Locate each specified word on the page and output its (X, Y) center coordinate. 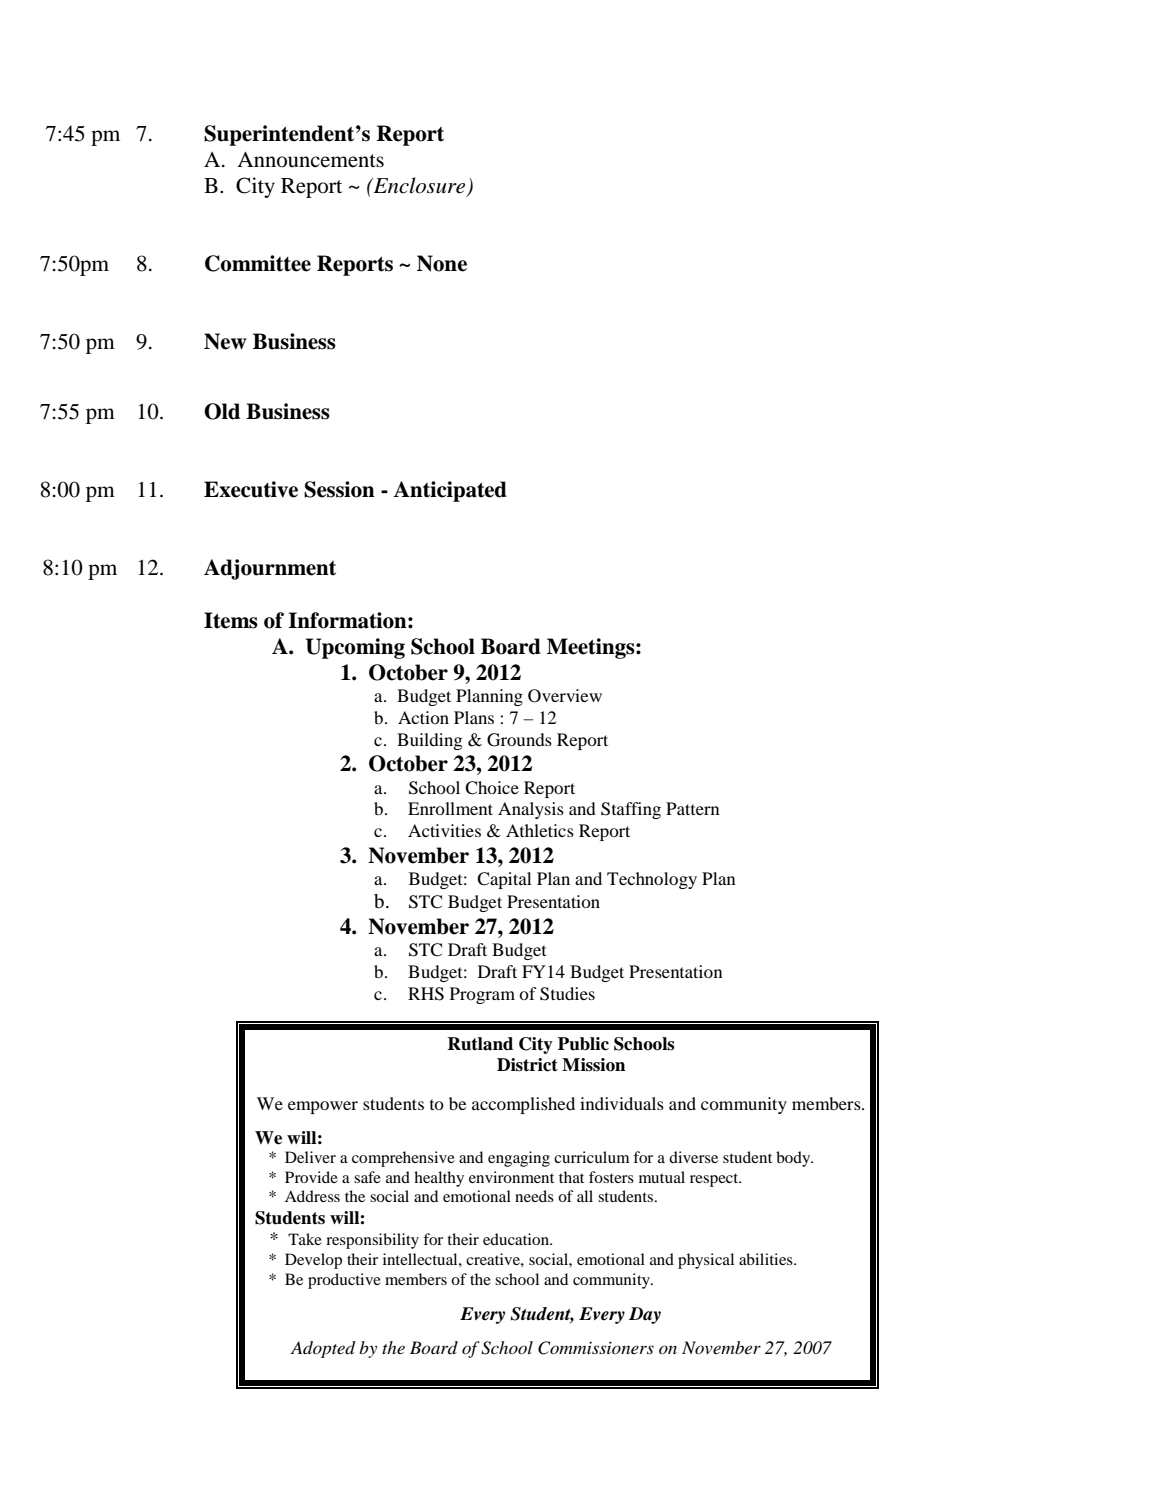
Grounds (519, 740)
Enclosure (419, 186)
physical (706, 1261)
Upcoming (355, 648)
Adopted (323, 1349)
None (442, 263)
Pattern (693, 808)
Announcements (310, 160)
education (517, 1239)
